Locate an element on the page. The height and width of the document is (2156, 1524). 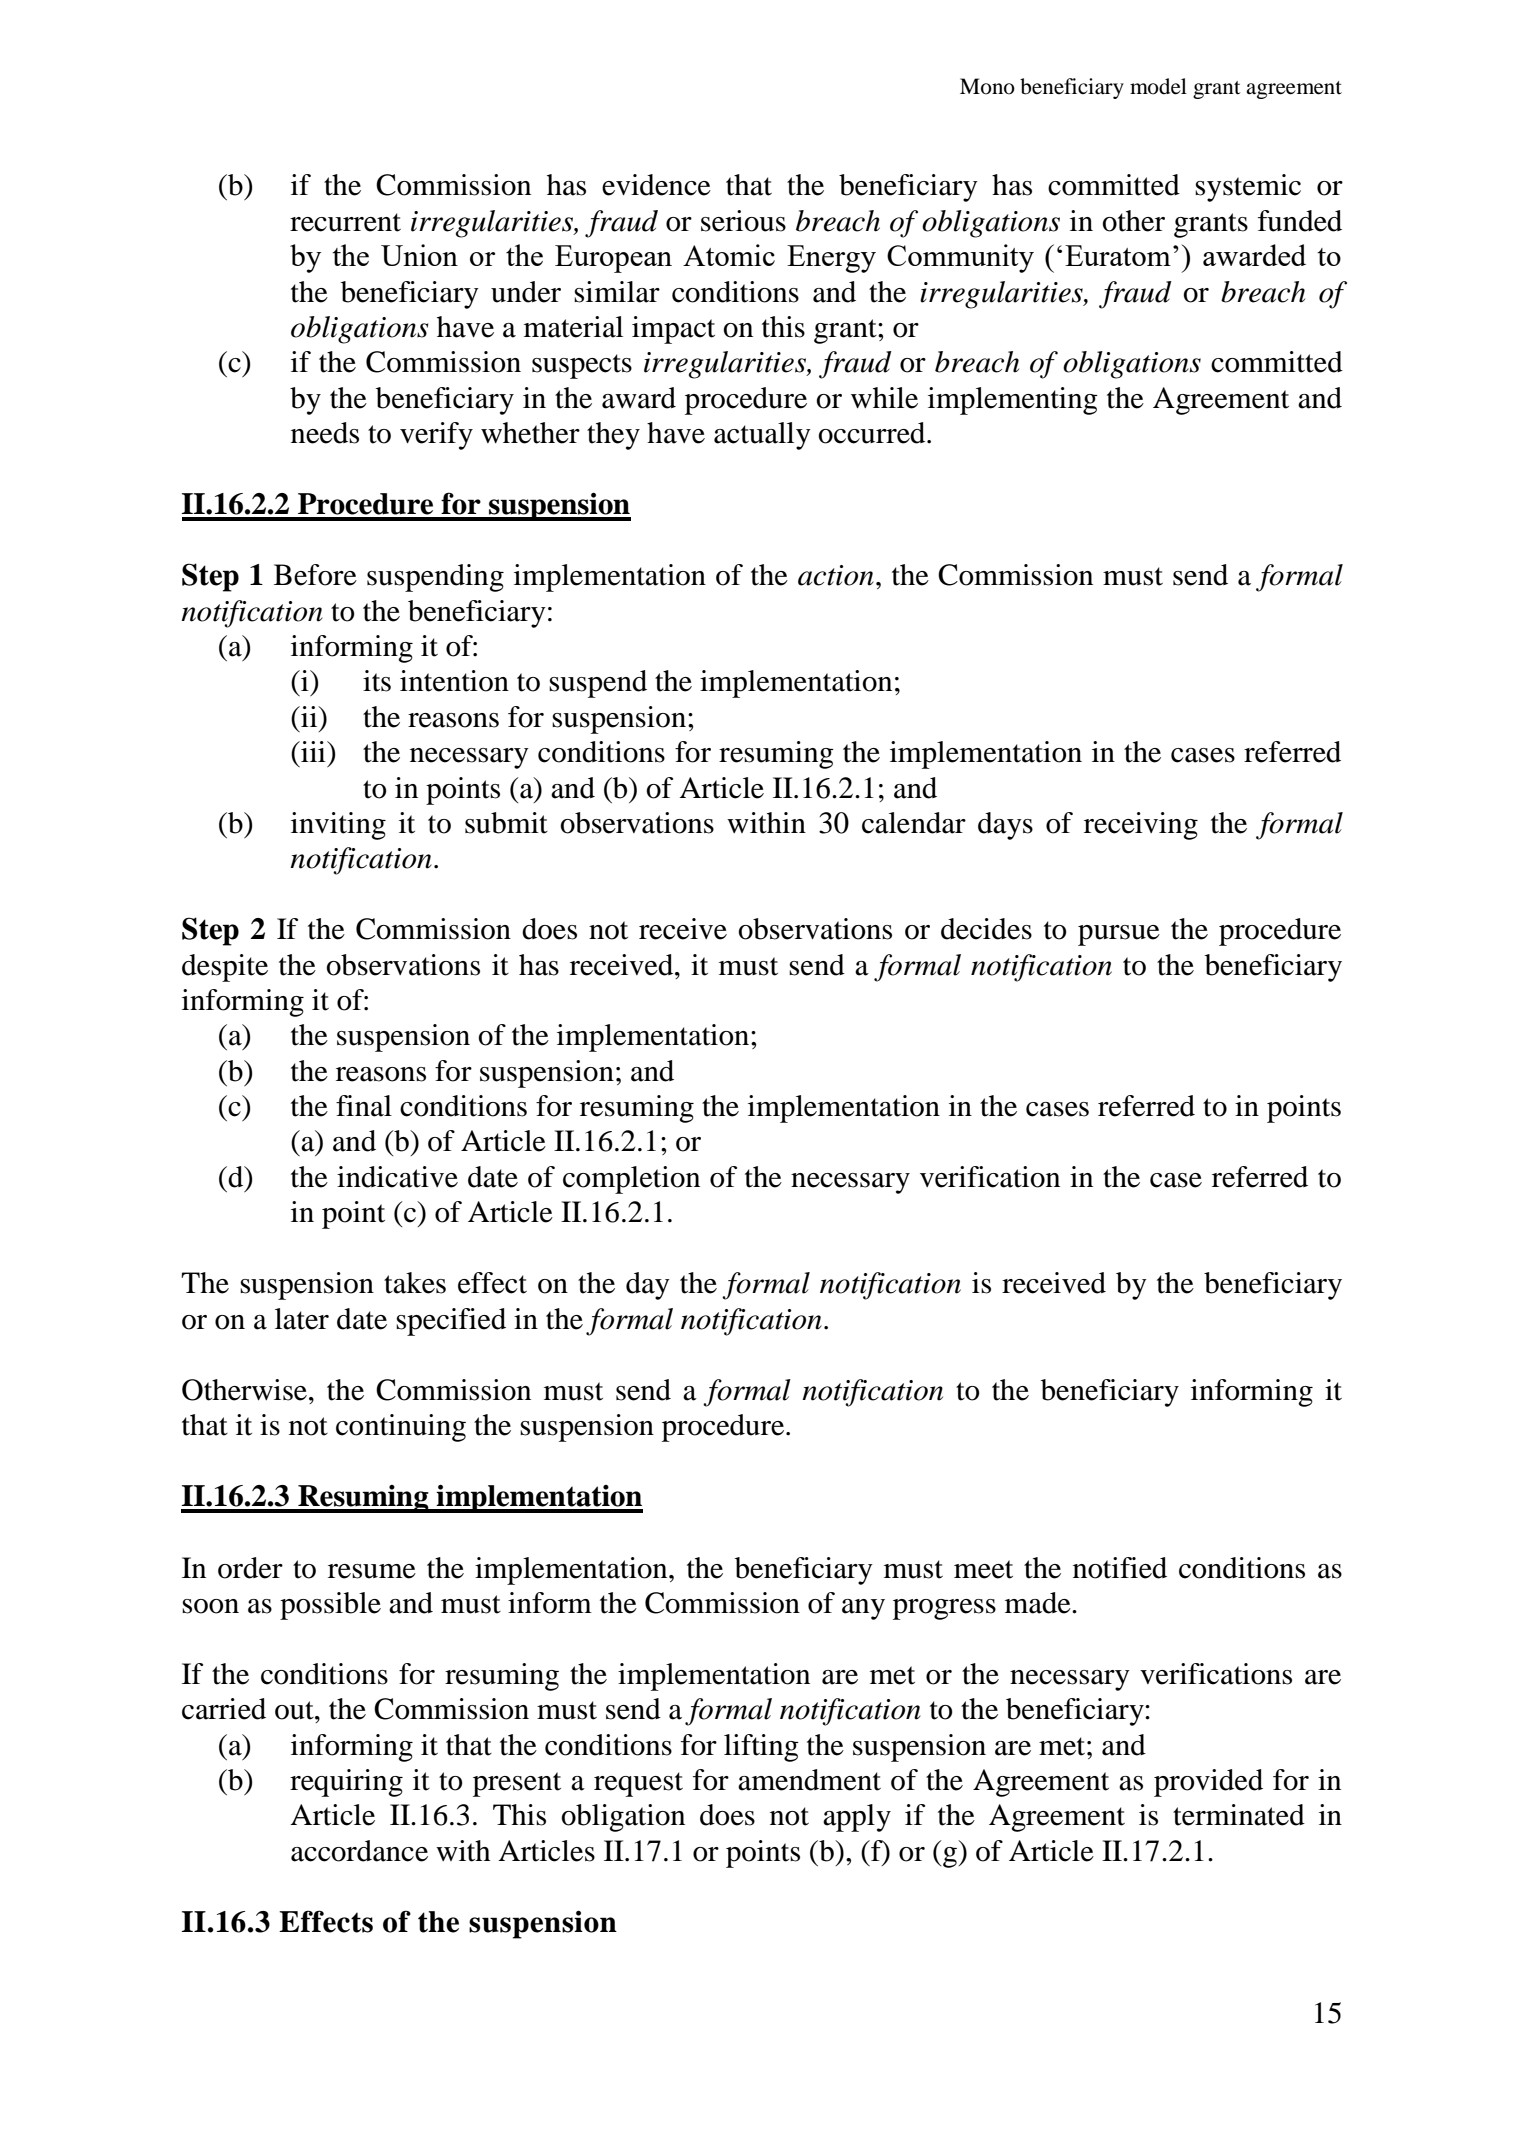
amendment is located at coordinates (809, 1780).
